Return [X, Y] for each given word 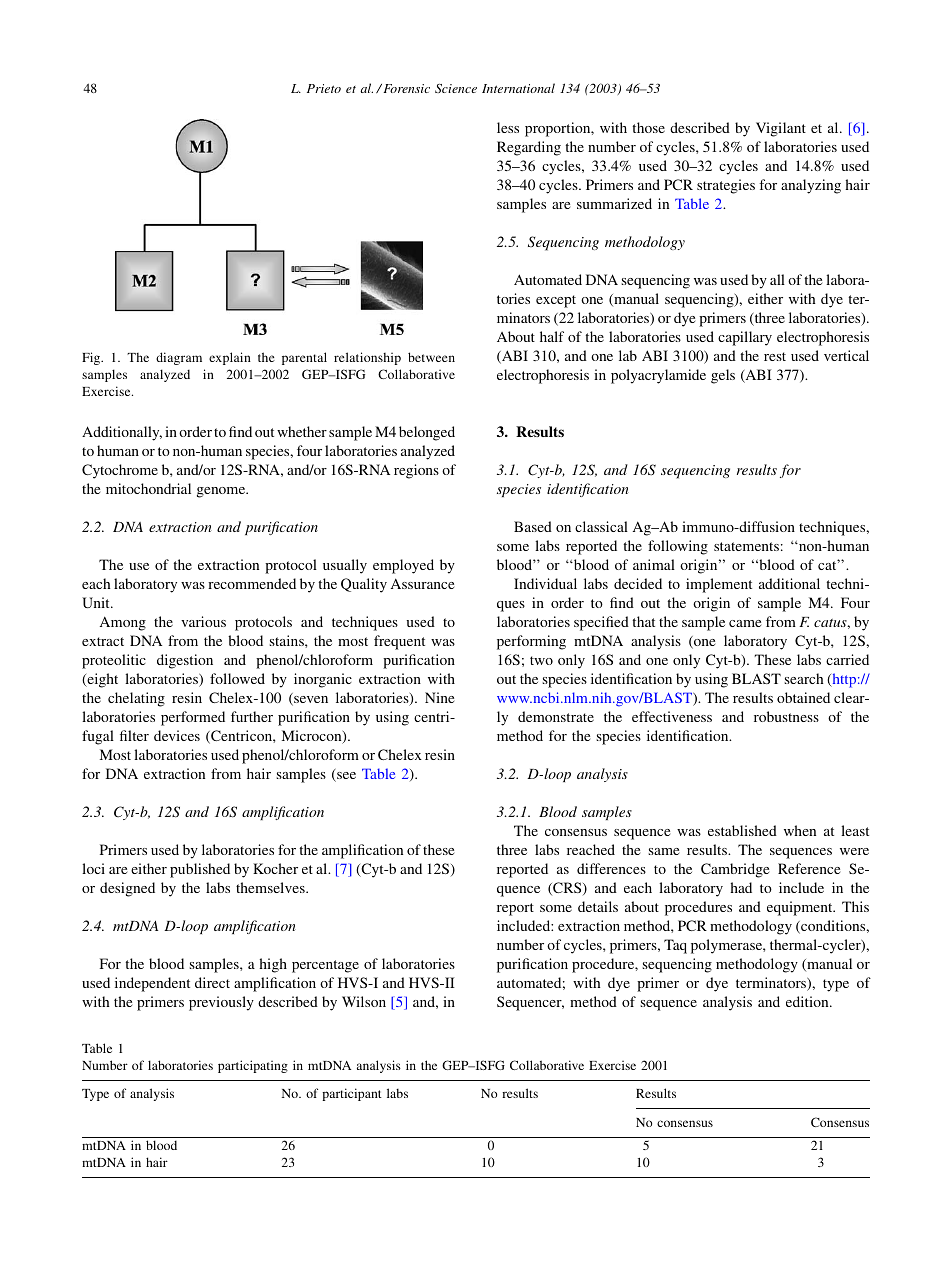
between [431, 357]
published [200, 870]
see [345, 777]
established [742, 830]
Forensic [405, 88]
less [508, 127]
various [203, 621]
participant [352, 1094]
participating [253, 1066]
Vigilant [781, 129]
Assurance [423, 583]
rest [775, 356]
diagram [179, 358]
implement [719, 585]
